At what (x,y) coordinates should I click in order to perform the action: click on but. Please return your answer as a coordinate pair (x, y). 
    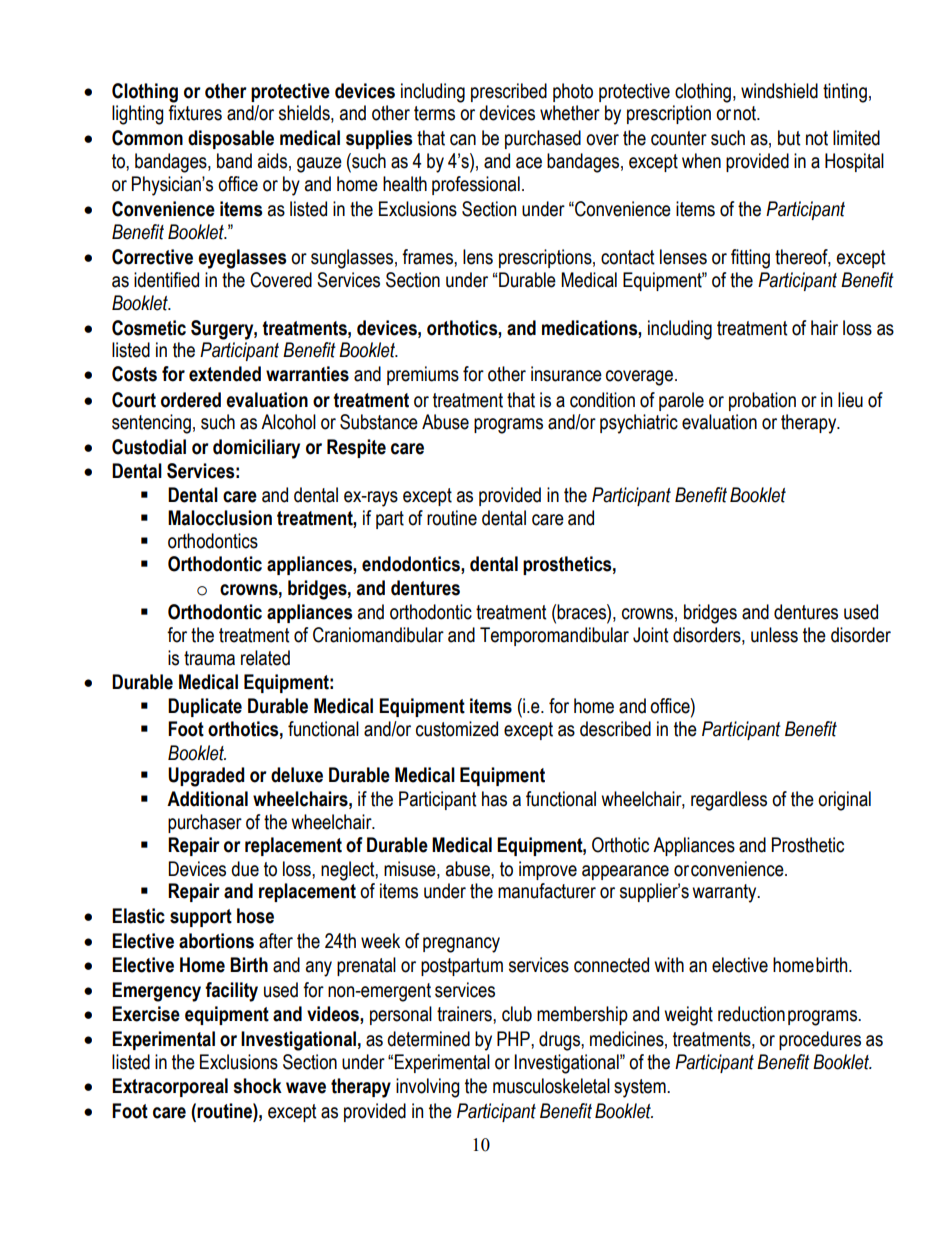
    Looking at the image, I should click on (789, 138).
